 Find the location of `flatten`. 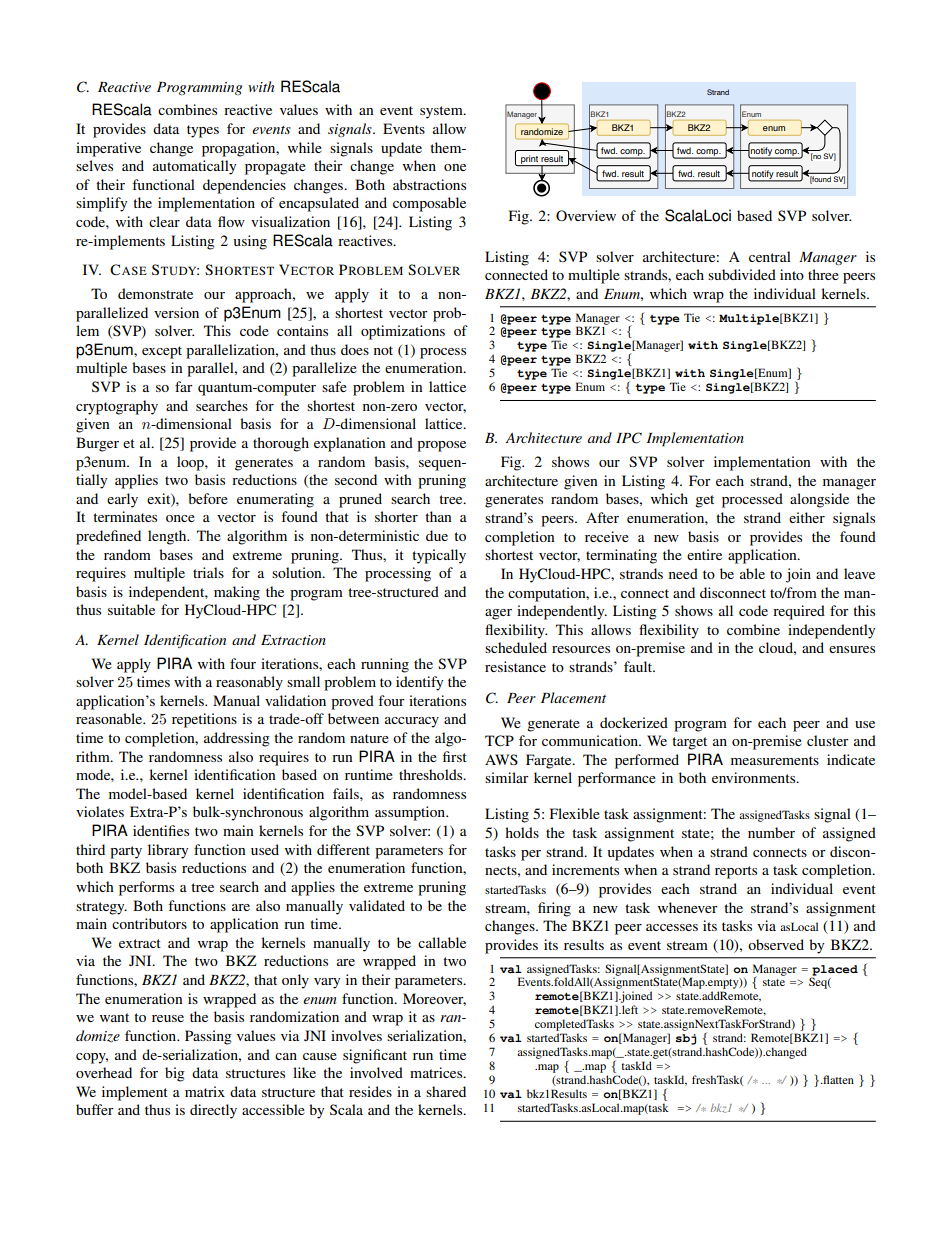

flatten is located at coordinates (837, 1079).
